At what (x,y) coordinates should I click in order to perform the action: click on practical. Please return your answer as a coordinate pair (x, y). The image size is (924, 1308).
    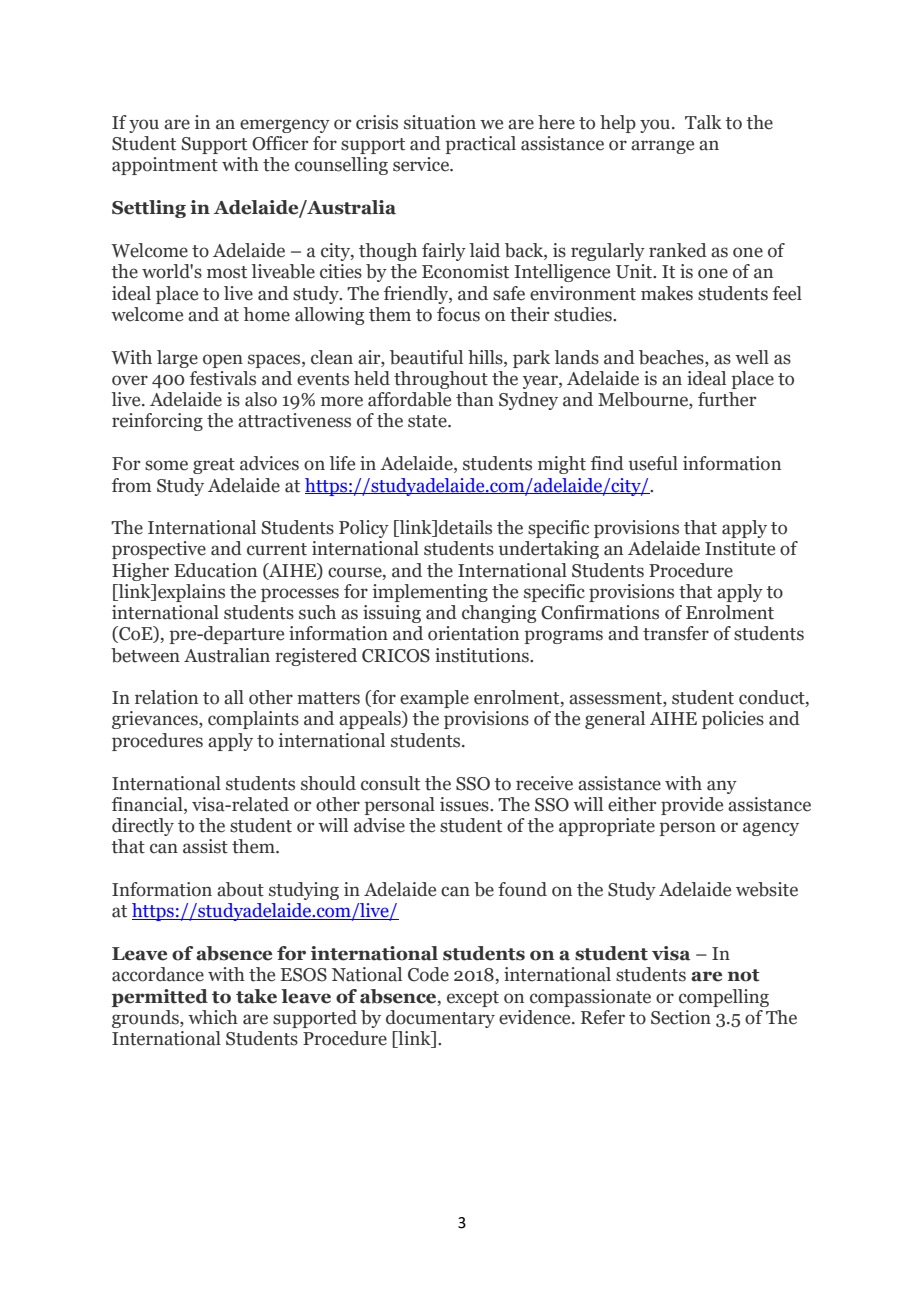
    Looking at the image, I should click on (480, 145).
